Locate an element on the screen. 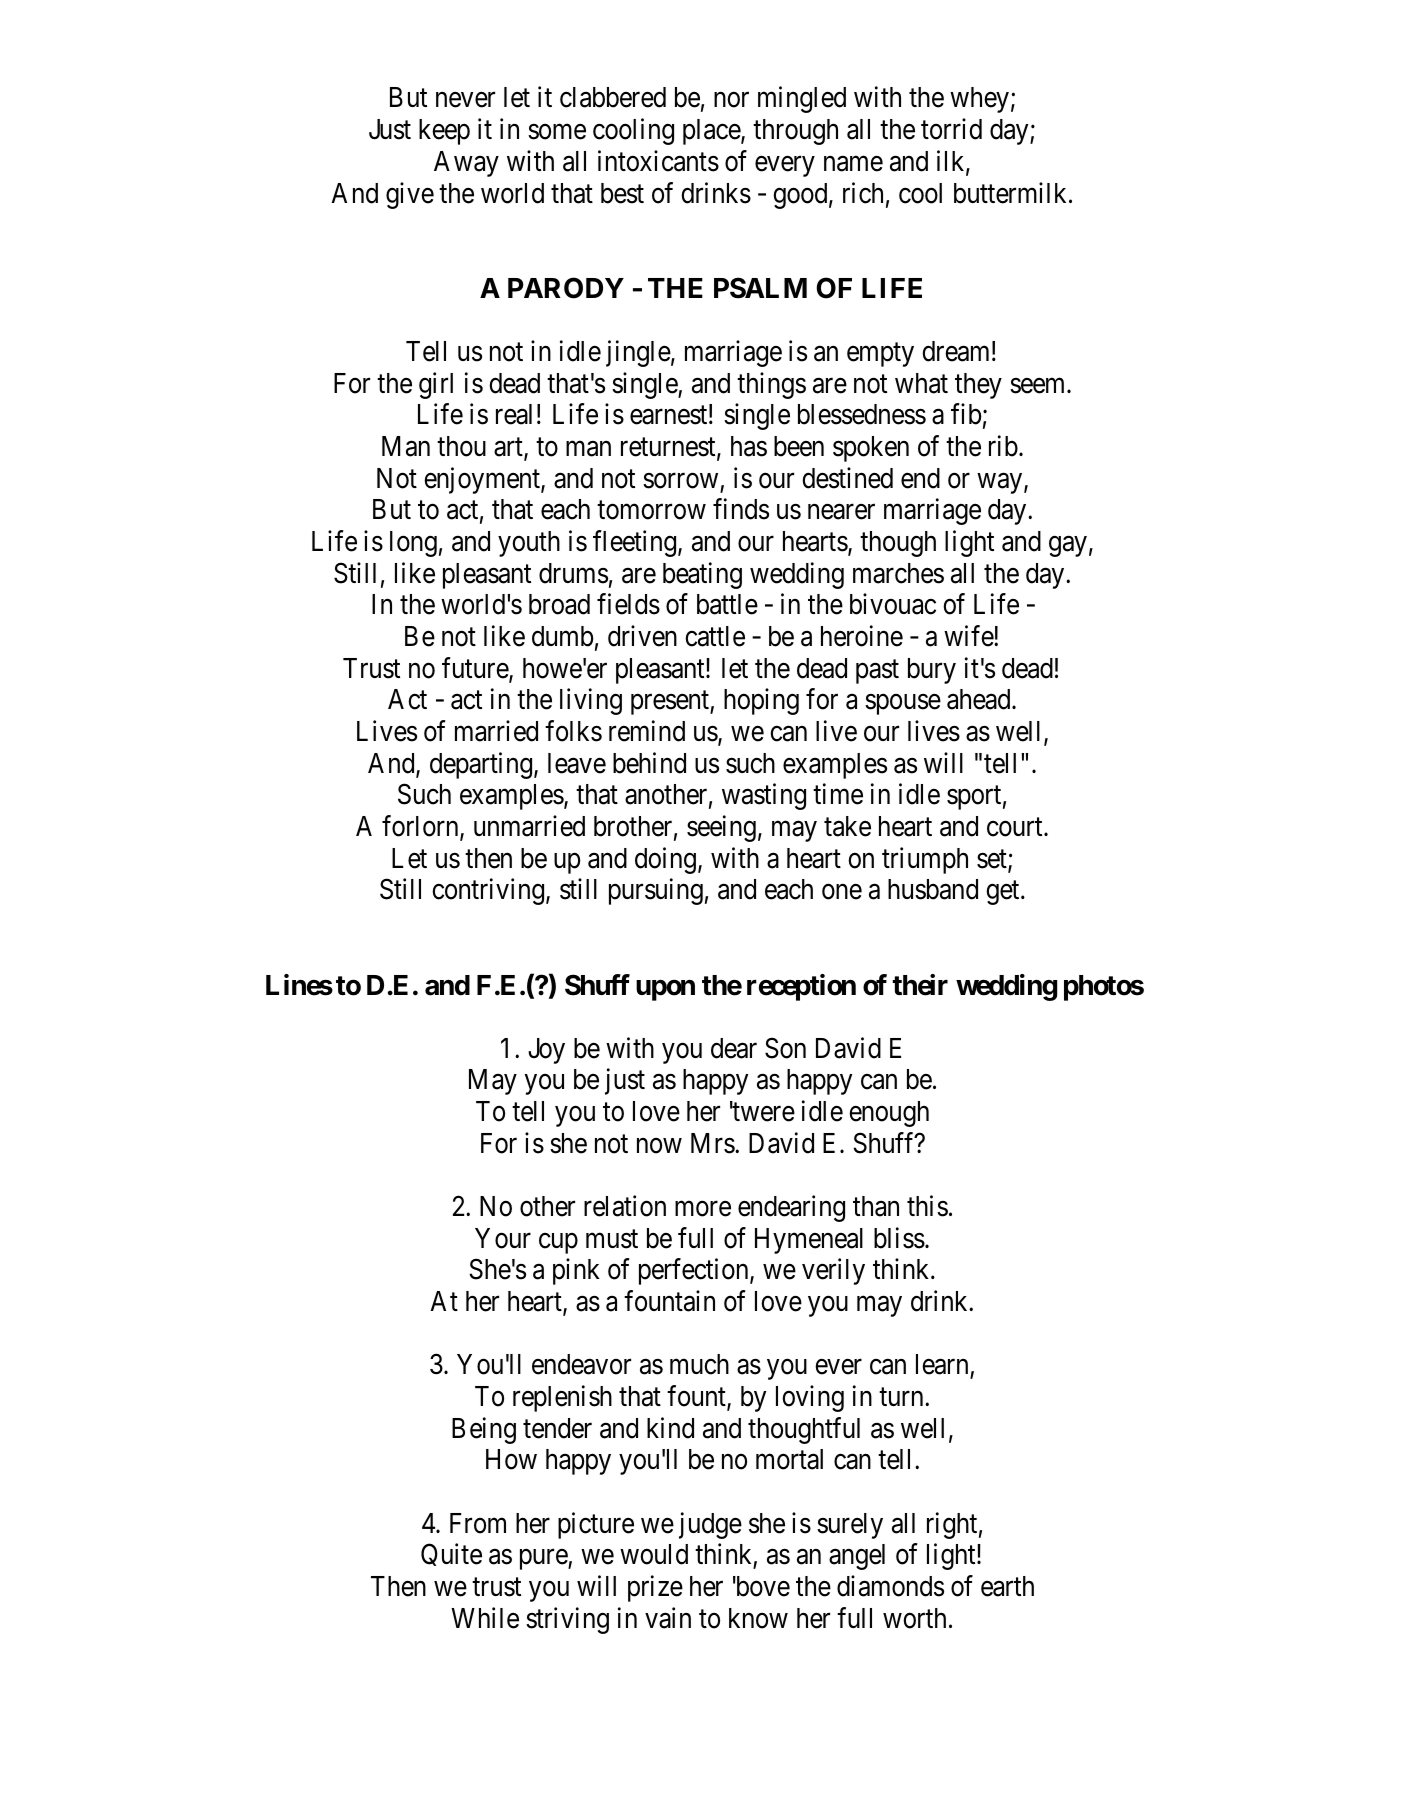 This screenshot has width=1405, height=1818. judge is located at coordinates (710, 1525).
